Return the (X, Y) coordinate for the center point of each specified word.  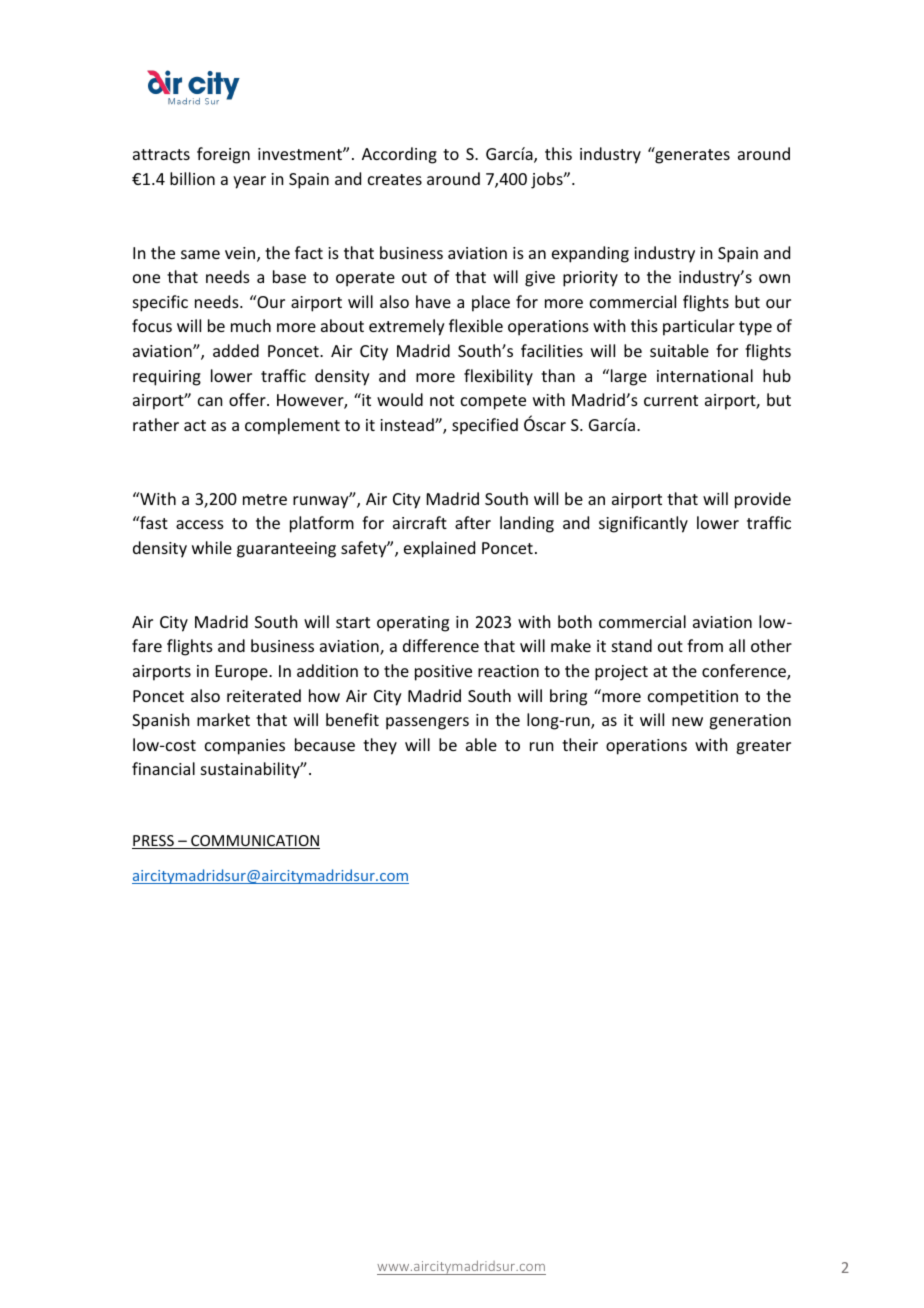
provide (763, 500)
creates (395, 179)
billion (192, 178)
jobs (548, 180)
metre (265, 499)
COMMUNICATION (254, 842)
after (473, 522)
